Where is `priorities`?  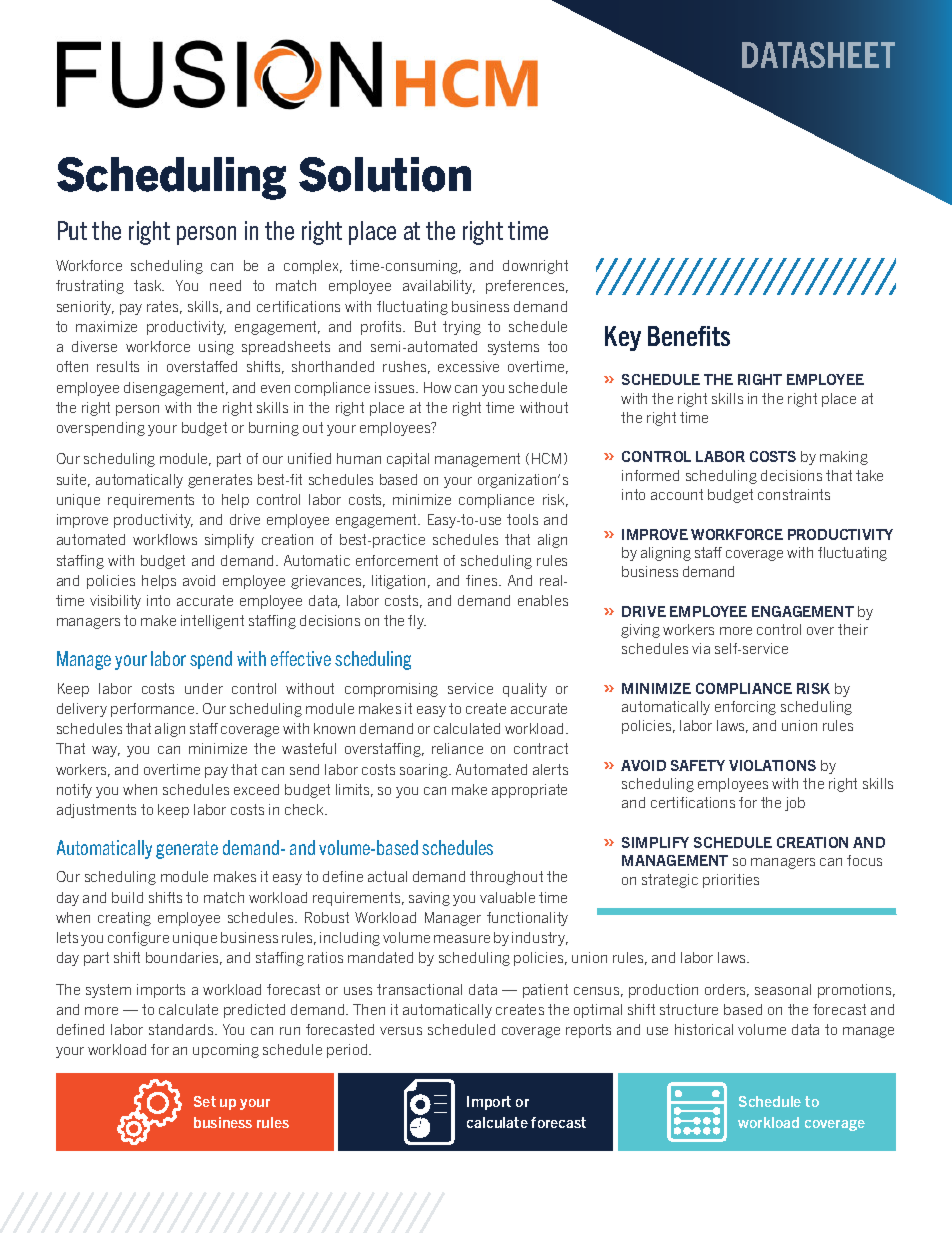 priorities is located at coordinates (731, 881).
